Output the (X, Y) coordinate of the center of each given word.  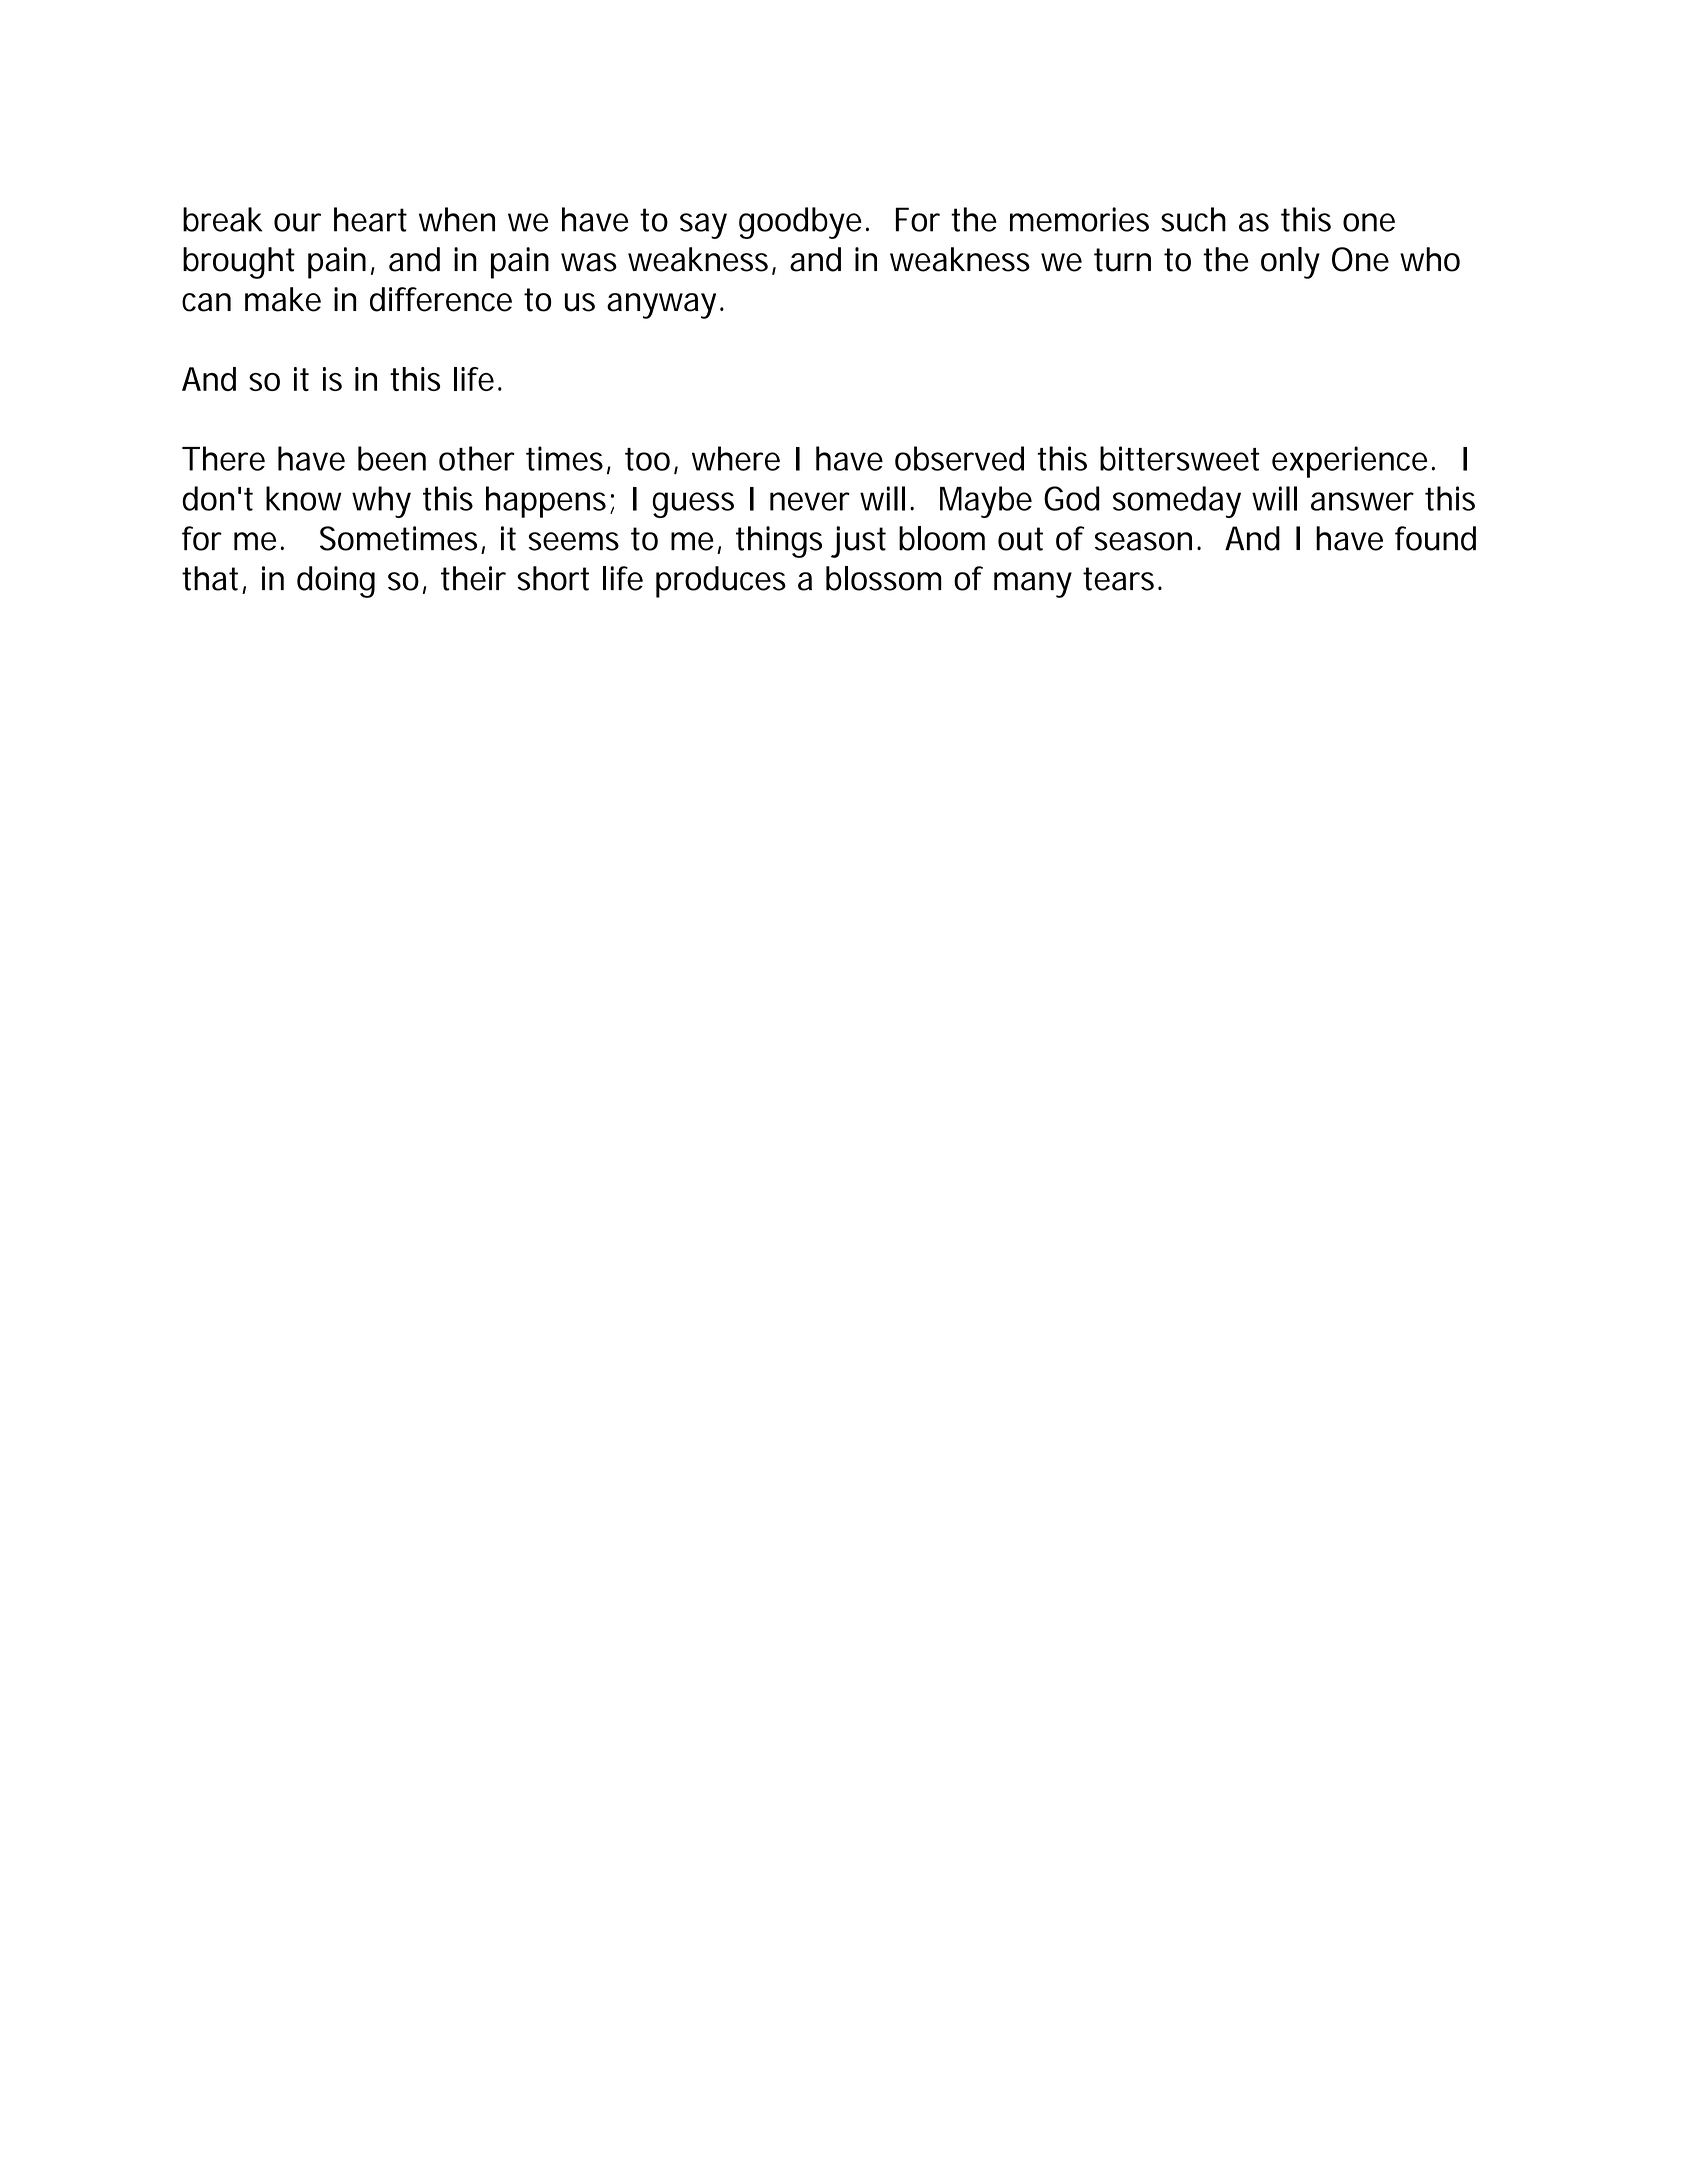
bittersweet (1179, 458)
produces (721, 582)
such (1193, 219)
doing (336, 582)
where (736, 458)
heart (370, 219)
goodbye (800, 223)
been (392, 458)
